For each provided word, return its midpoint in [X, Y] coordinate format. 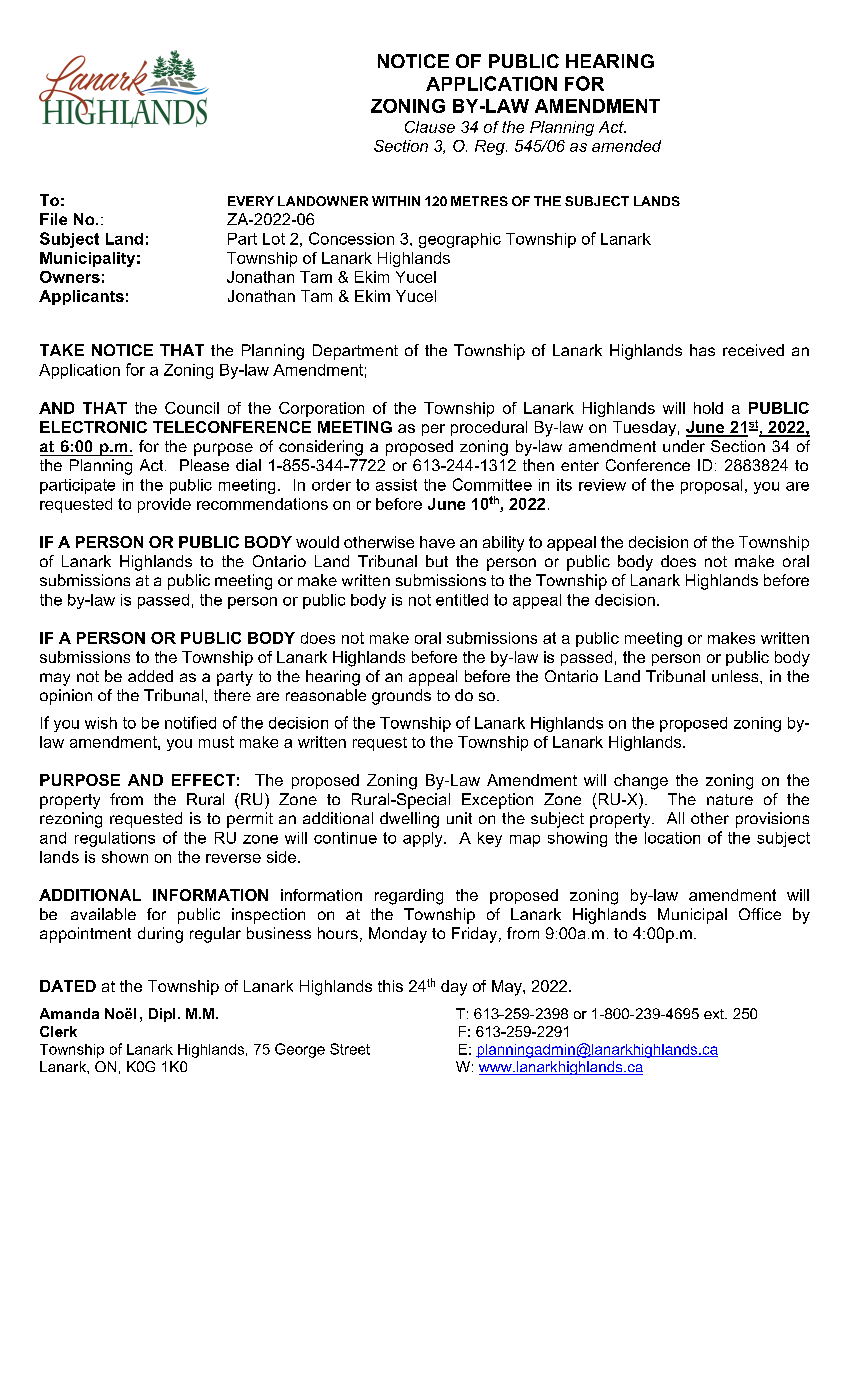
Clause [430, 127]
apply [424, 839]
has [702, 350]
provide [164, 505]
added [150, 676]
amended [626, 146]
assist [396, 485]
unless [736, 676]
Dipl [162, 1015]
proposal [711, 486]
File [53, 219]
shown [125, 857]
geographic [460, 240]
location [672, 838]
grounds [401, 697]
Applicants [81, 297]
